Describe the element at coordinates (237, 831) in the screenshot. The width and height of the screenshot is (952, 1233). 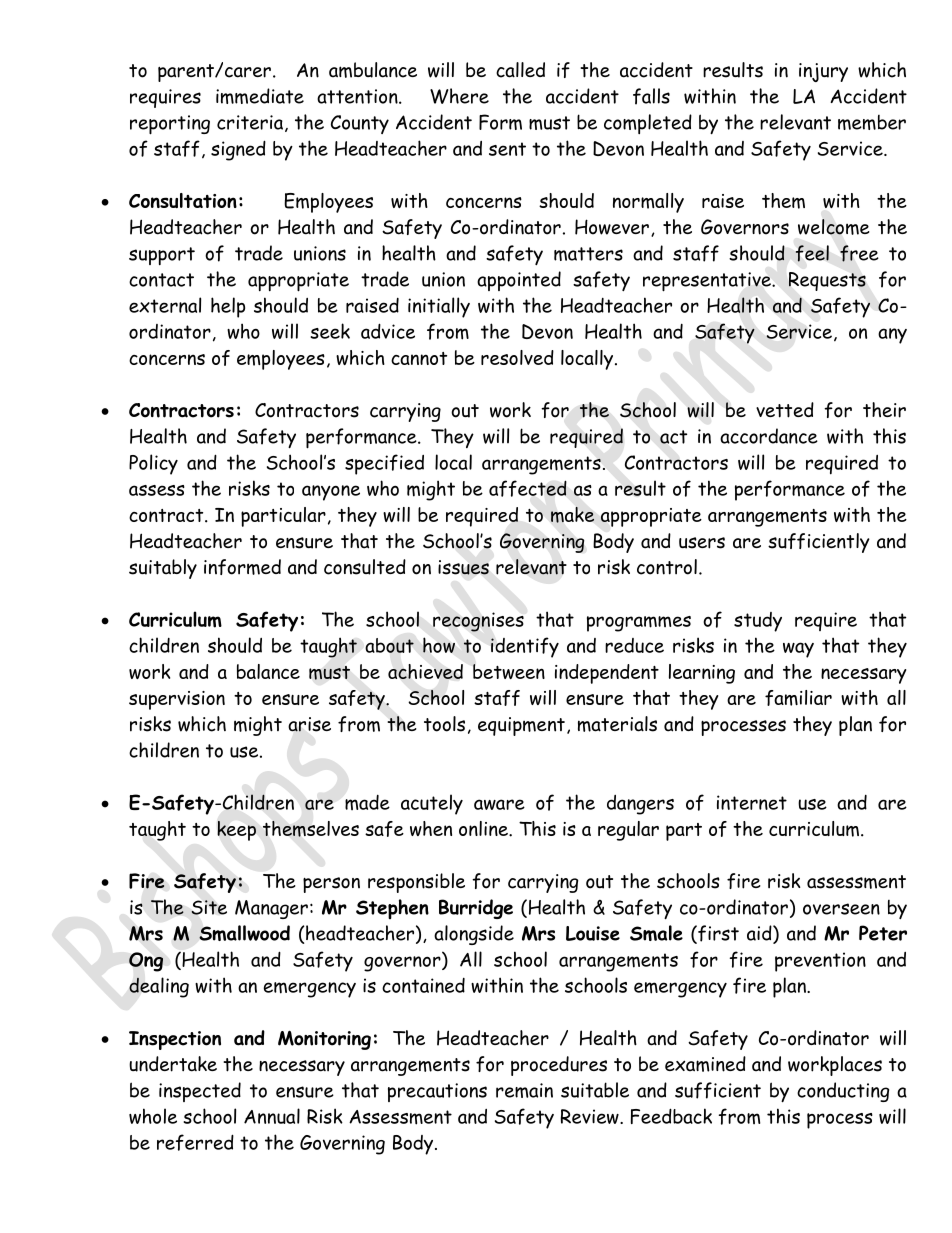
I see `keep` at that location.
